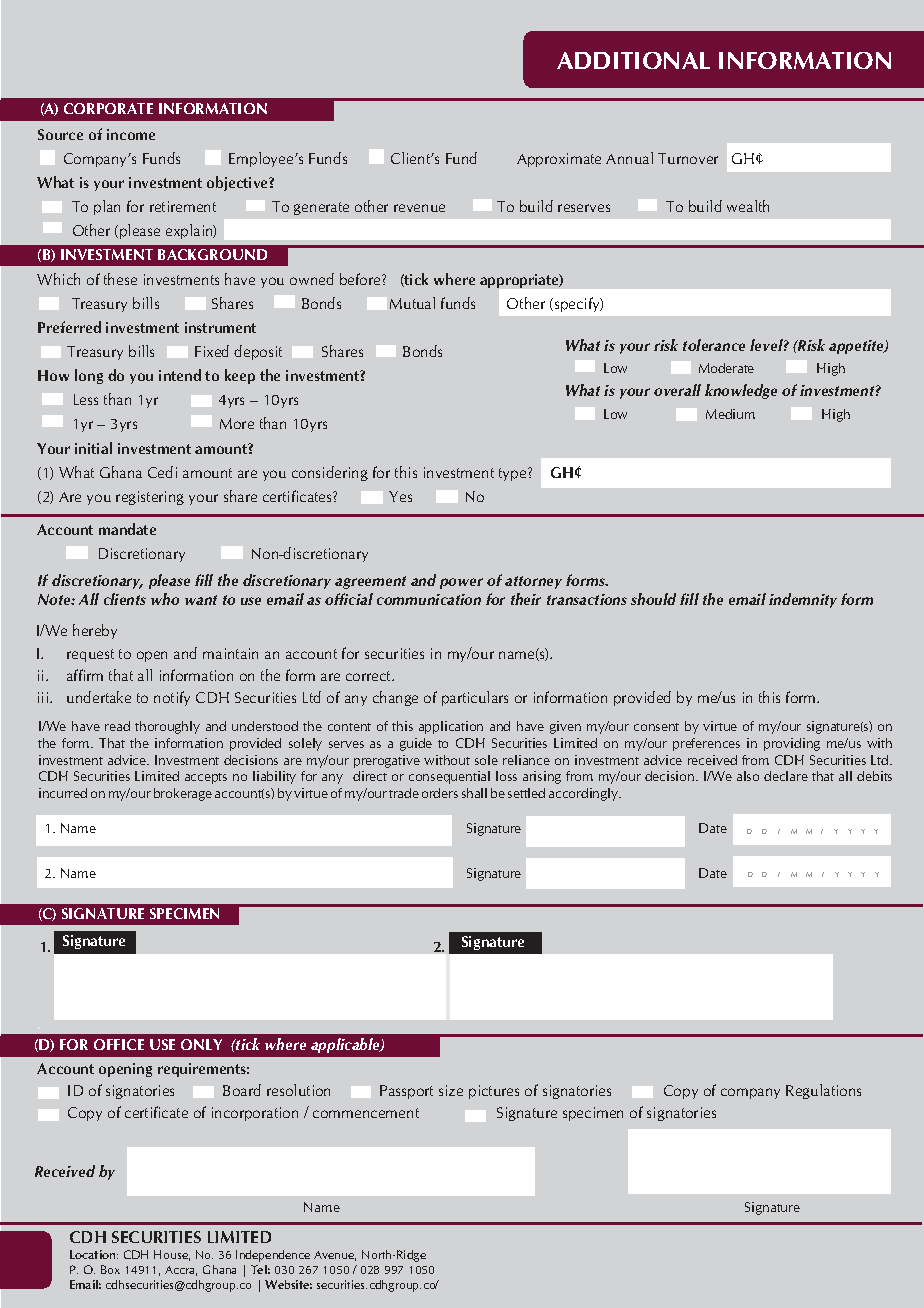 The width and height of the screenshot is (924, 1308). I want to click on pictures, so click(494, 1092).
